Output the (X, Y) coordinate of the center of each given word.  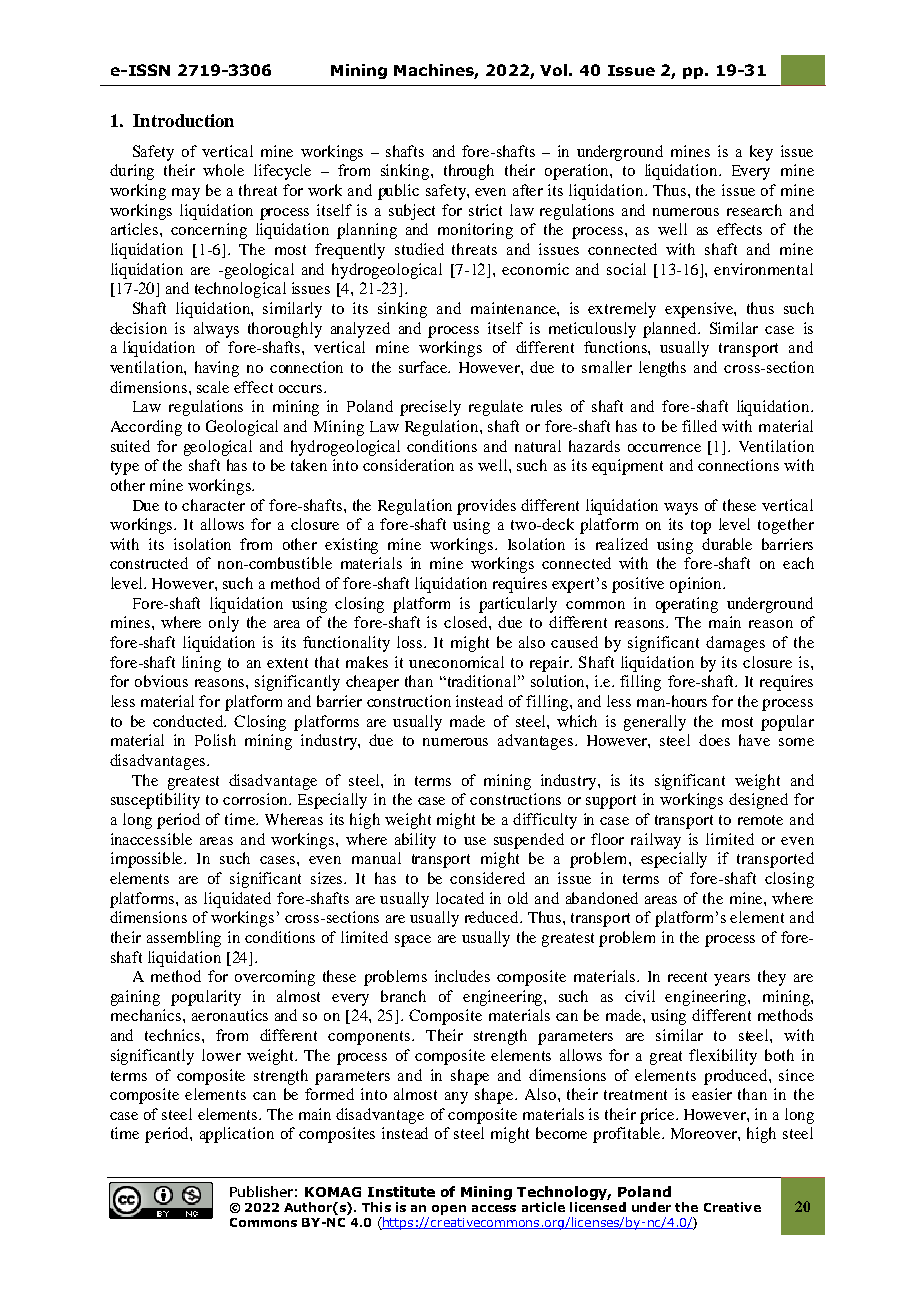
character (213, 505)
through (469, 172)
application (237, 1135)
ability (415, 841)
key (761, 153)
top (701, 527)
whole (223, 170)
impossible (148, 860)
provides (486, 507)
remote (760, 820)
